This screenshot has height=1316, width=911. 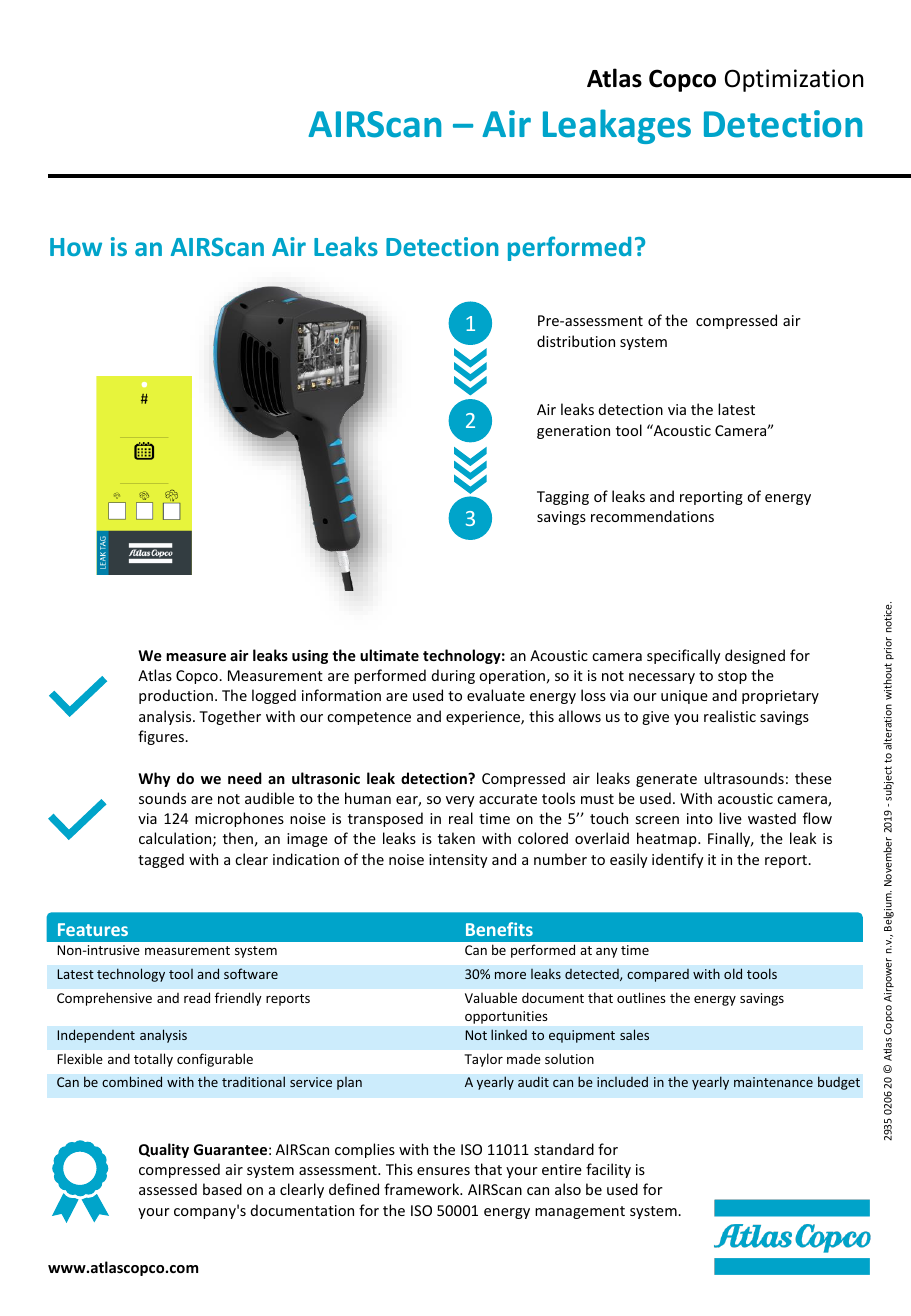 I want to click on production, so click(x=176, y=696).
